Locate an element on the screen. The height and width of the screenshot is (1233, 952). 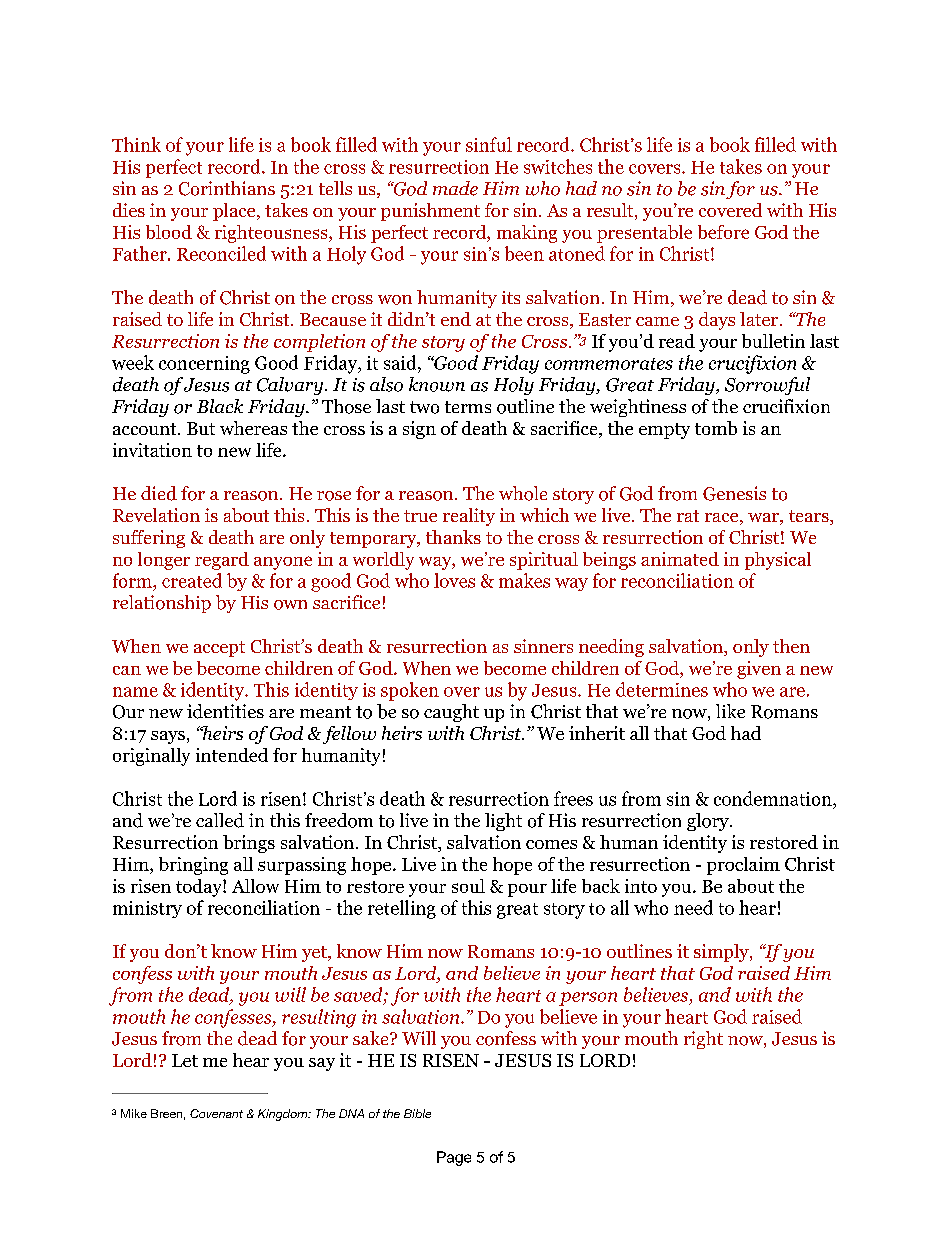
made is located at coordinates (455, 188).
